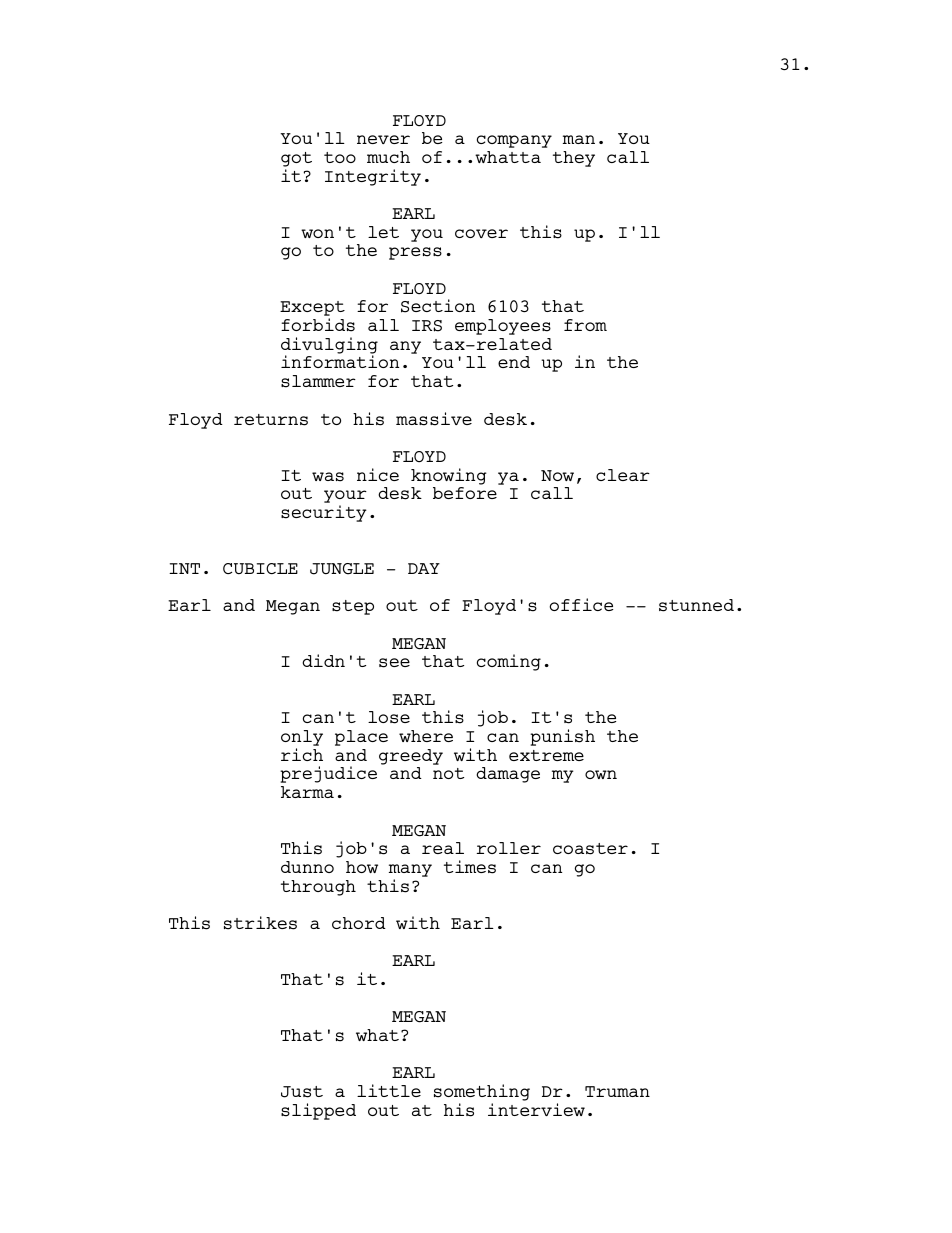  What do you see at coordinates (514, 141) in the page?
I see `company` at bounding box center [514, 141].
